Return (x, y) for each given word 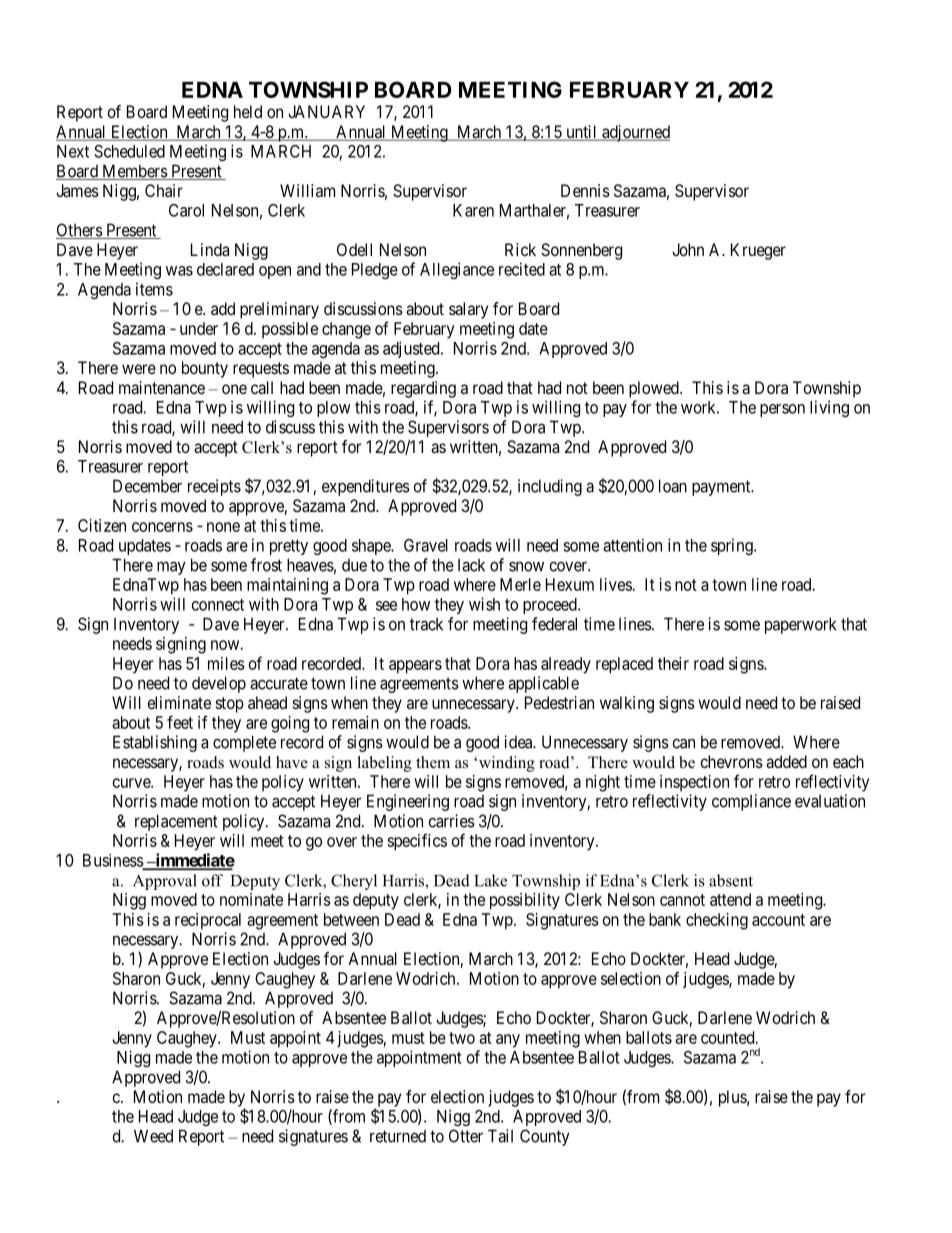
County (545, 1137)
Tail (500, 1136)
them (433, 762)
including (550, 487)
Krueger (758, 251)
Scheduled (129, 151)
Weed (153, 1136)
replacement (176, 822)
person (782, 410)
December (147, 486)
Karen (473, 210)
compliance (751, 802)
